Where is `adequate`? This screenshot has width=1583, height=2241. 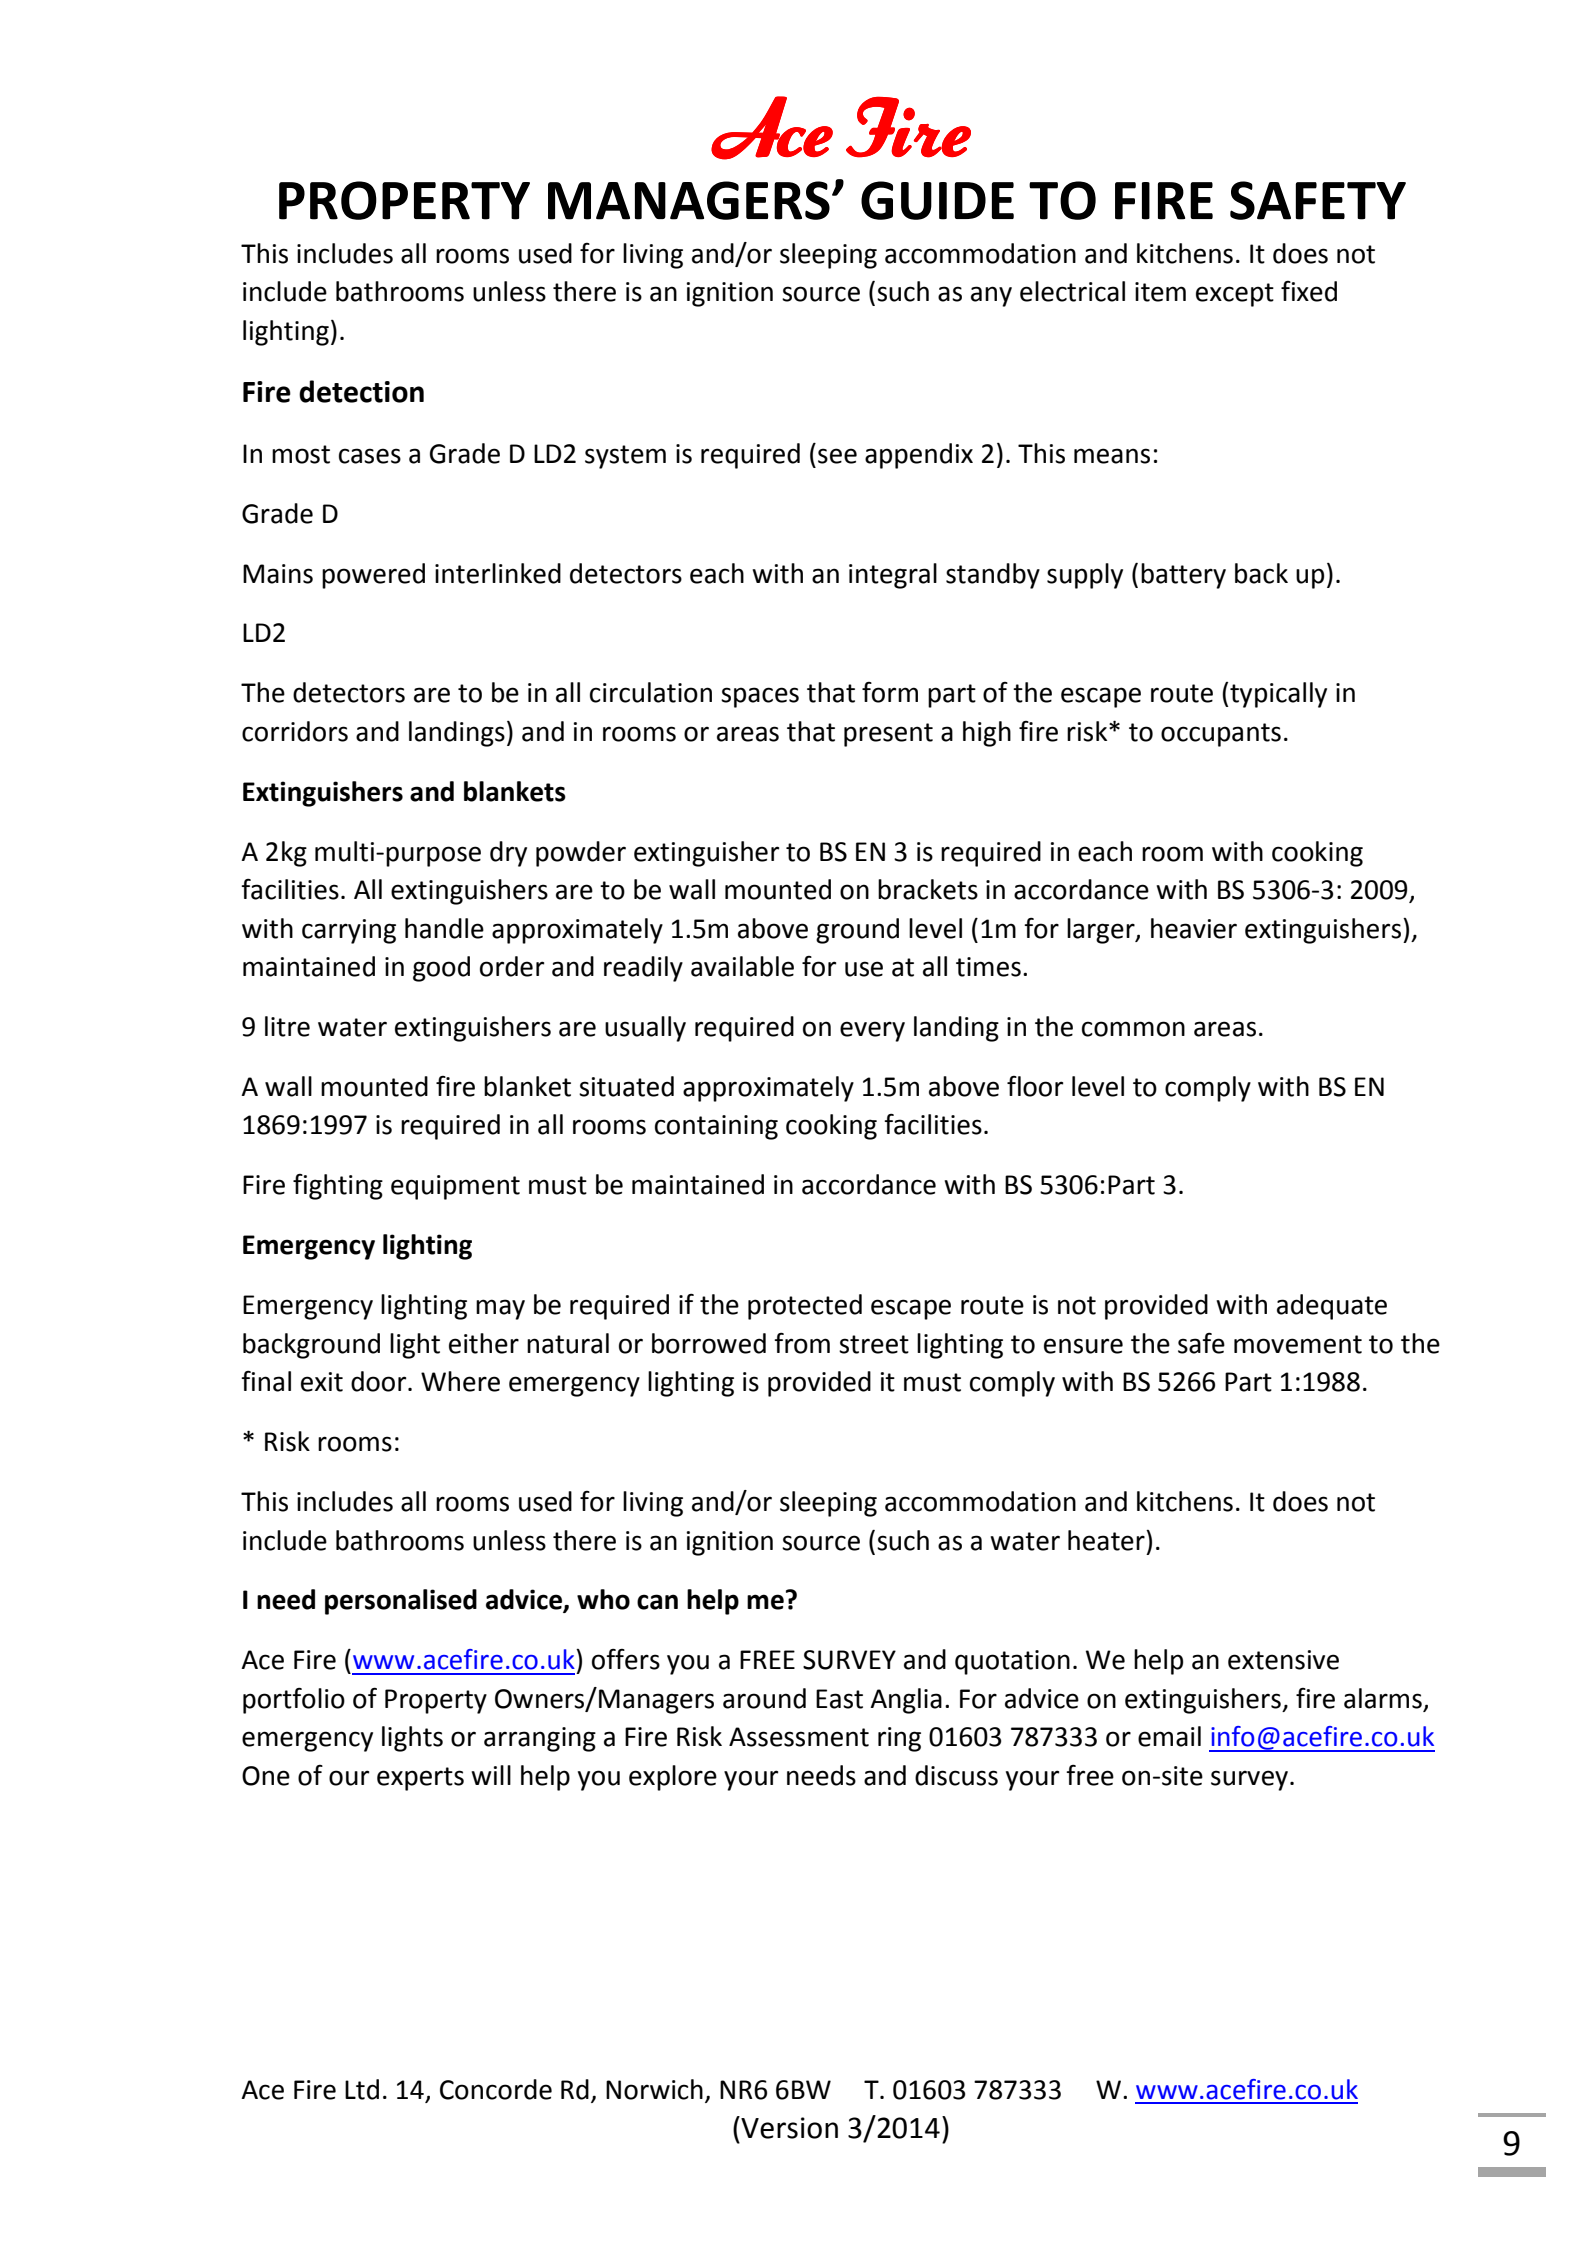 adequate is located at coordinates (1332, 1307).
